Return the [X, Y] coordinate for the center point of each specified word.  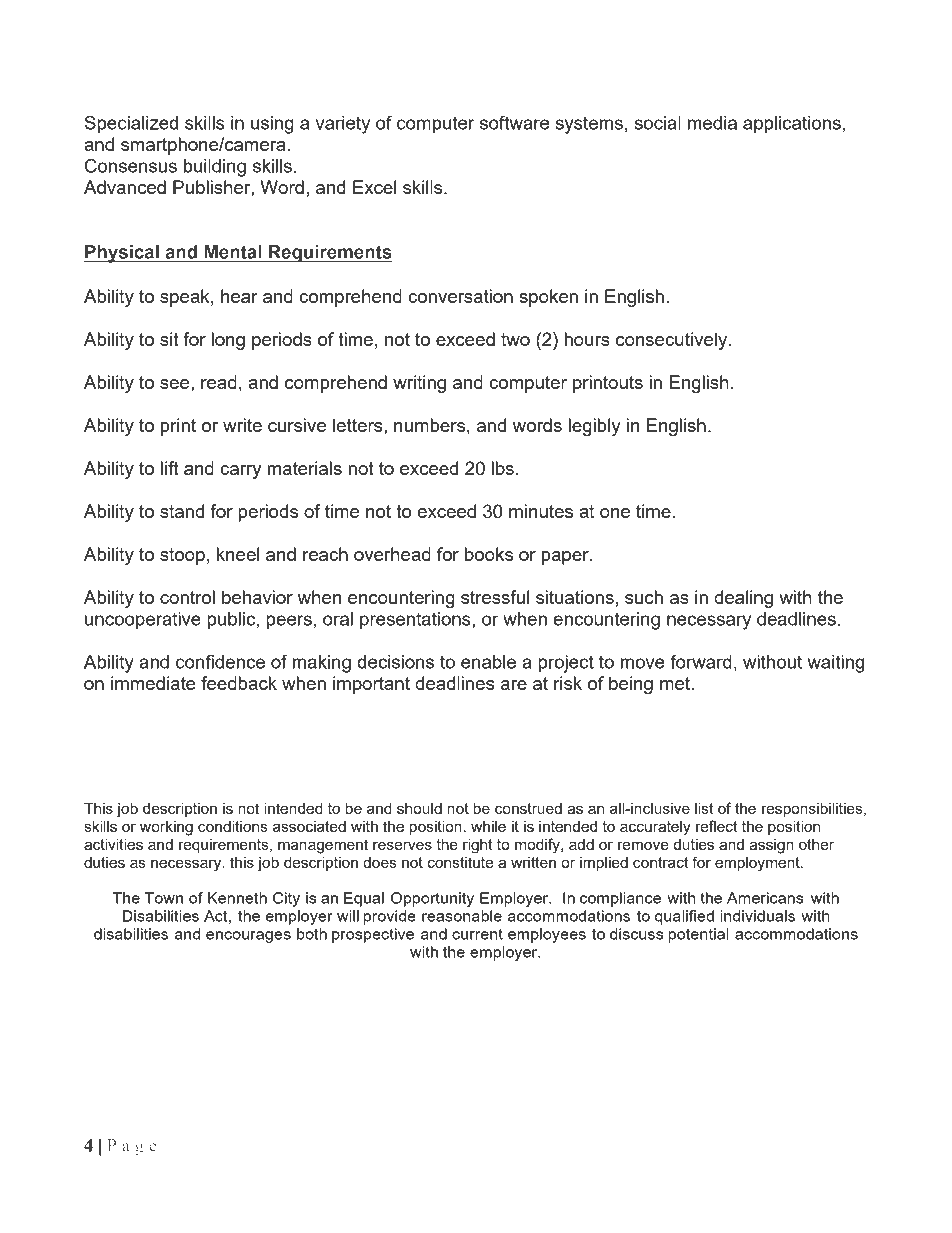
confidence [220, 661]
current [477, 934]
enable [488, 662]
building [215, 168]
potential [699, 935]
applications [792, 125]
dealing [743, 599]
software [514, 122]
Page [132, 1147]
